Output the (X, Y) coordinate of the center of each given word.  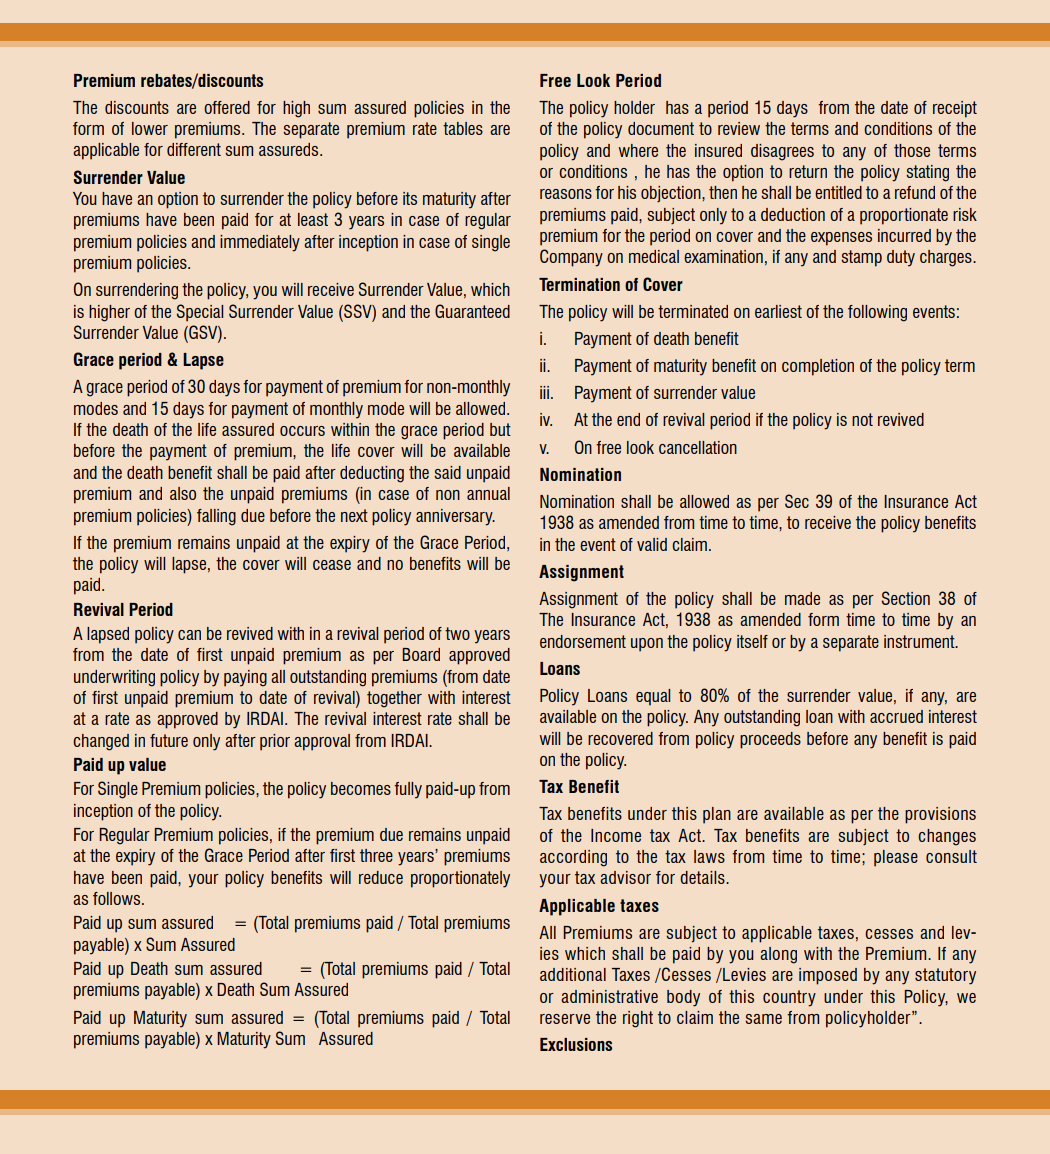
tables (463, 128)
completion (818, 367)
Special (200, 313)
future (169, 740)
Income (616, 835)
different (194, 149)
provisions (940, 815)
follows (118, 898)
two (457, 633)
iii (544, 392)
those (912, 150)
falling (216, 517)
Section (906, 598)
